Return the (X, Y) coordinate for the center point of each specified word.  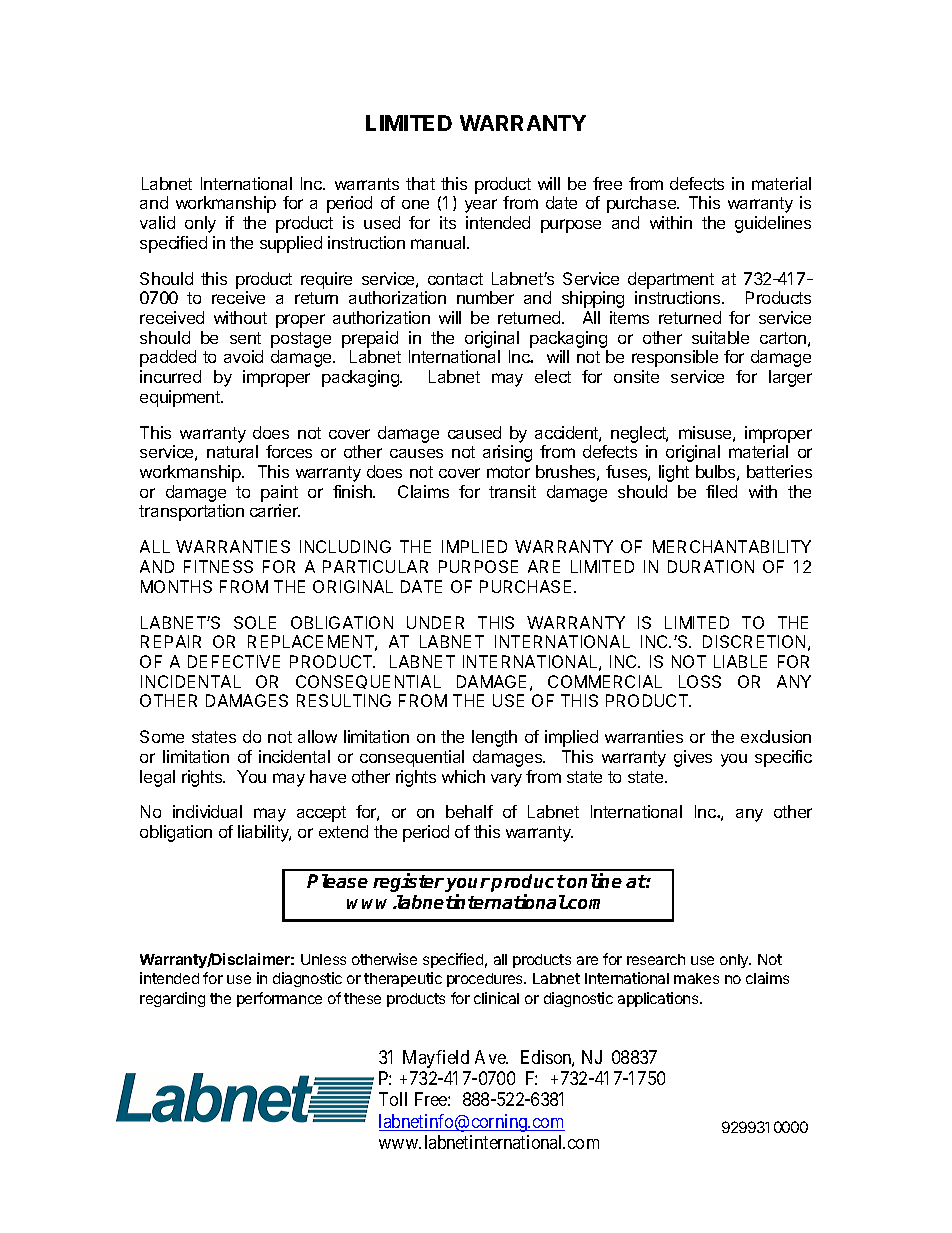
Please (337, 881)
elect (553, 376)
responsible (675, 358)
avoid (243, 356)
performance (279, 999)
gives (693, 758)
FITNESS (218, 566)
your (467, 886)
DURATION (711, 566)
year (481, 206)
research (656, 959)
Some (162, 736)
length (494, 738)
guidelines (773, 224)
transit (512, 491)
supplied (291, 244)
